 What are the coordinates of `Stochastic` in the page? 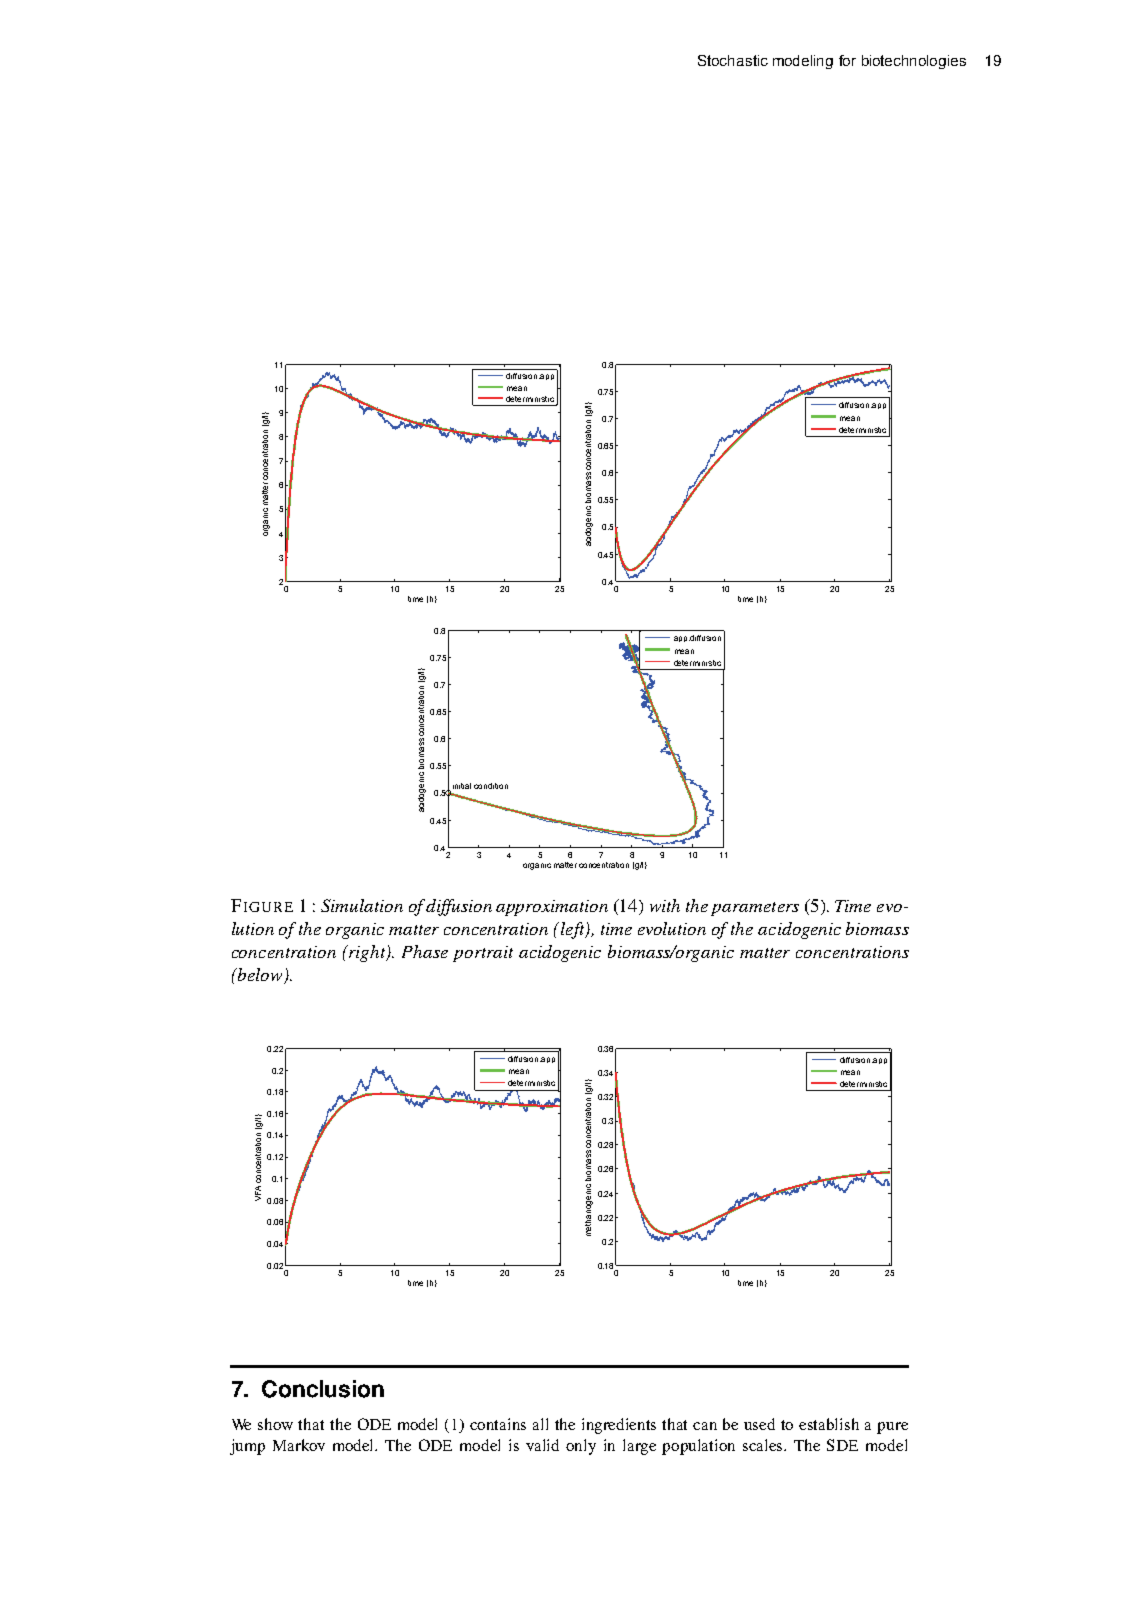 It's located at (733, 60).
